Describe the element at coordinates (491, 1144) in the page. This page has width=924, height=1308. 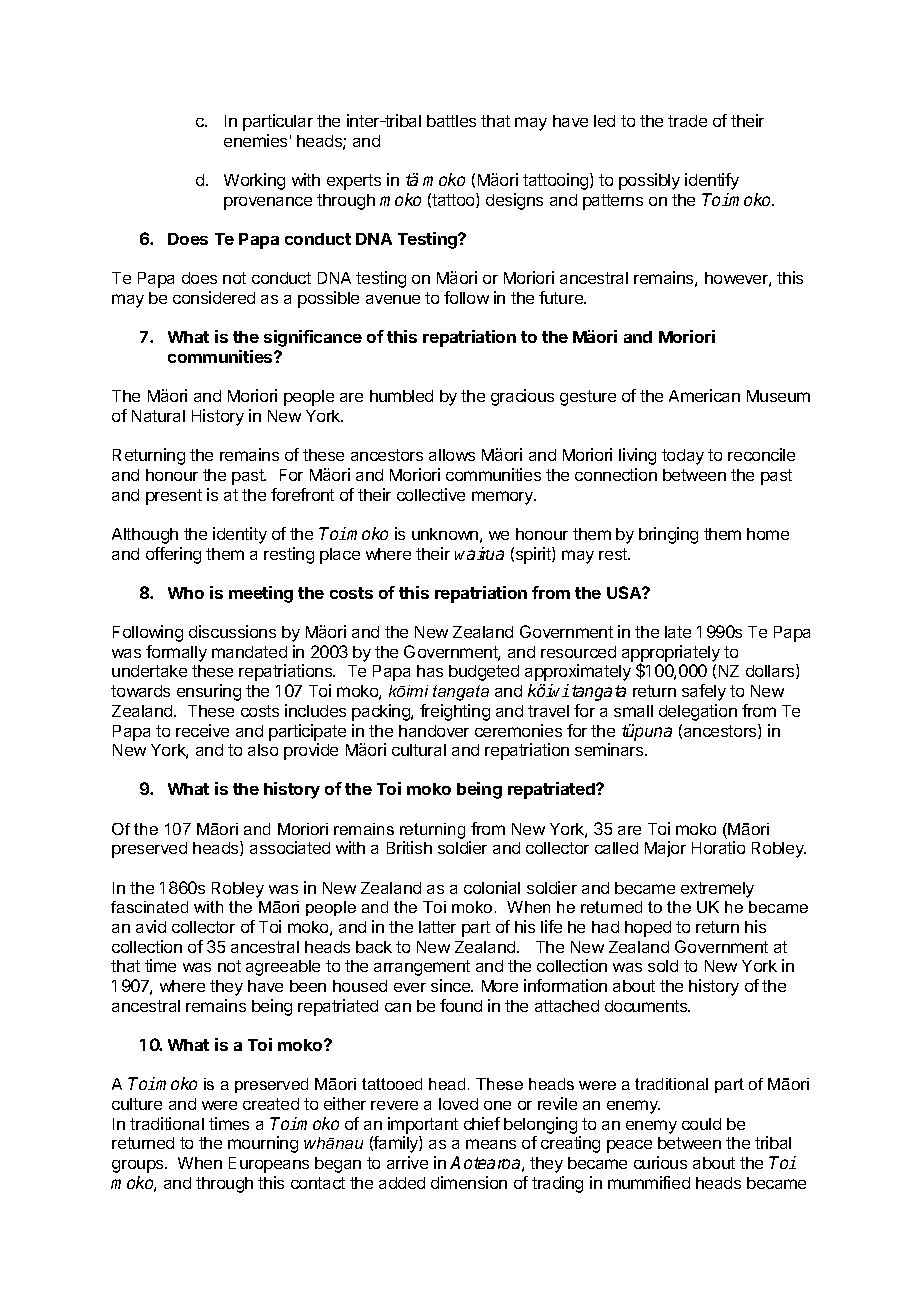
I see `means` at that location.
